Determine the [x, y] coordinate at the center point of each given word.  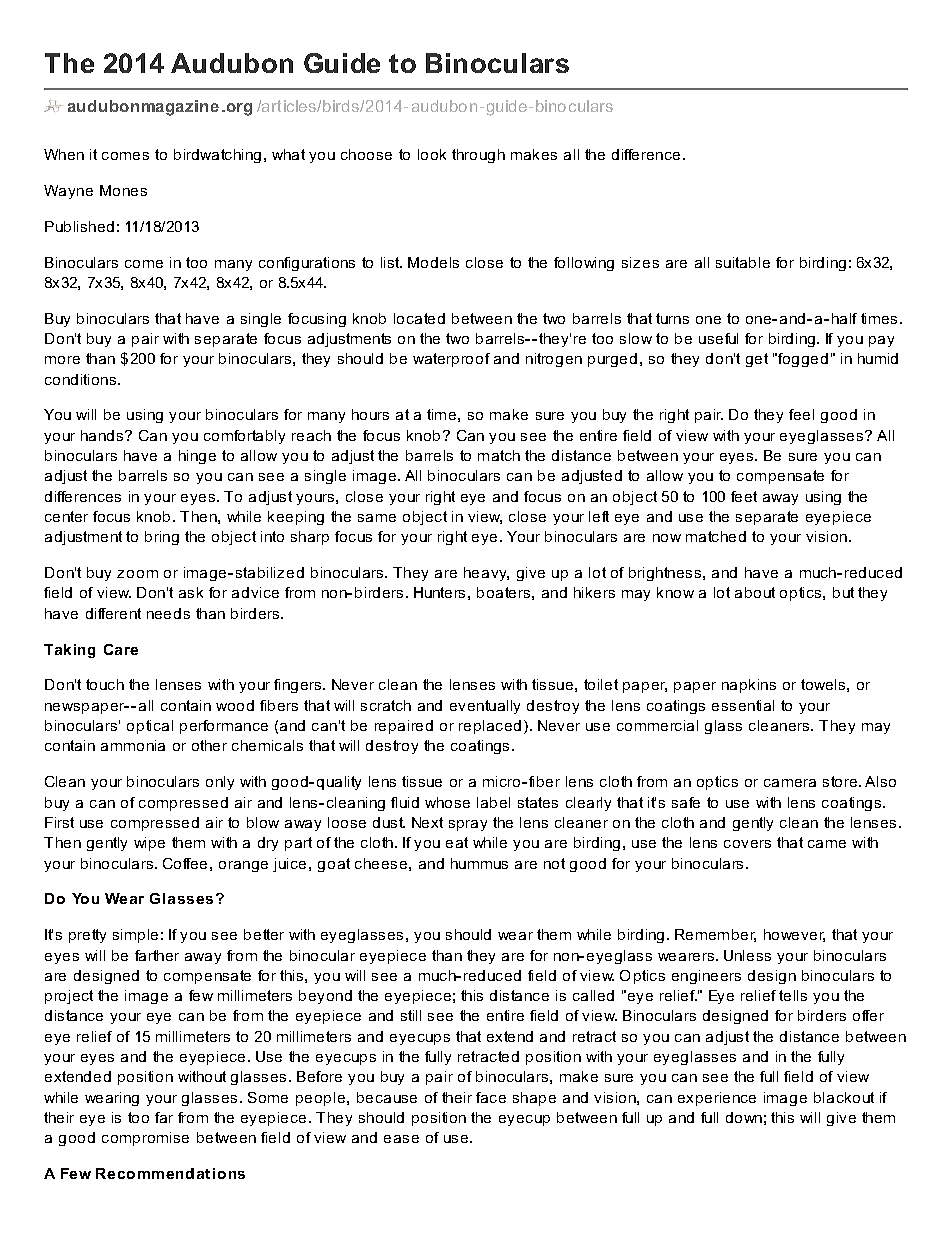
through [478, 156]
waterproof [451, 360]
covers [747, 844]
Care [121, 649]
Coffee [185, 863]
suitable [743, 262]
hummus [479, 863]
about [755, 592]
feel [801, 414]
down [744, 1117]
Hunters [439, 592]
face [491, 1097]
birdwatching [217, 156]
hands [102, 435]
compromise [145, 1139]
